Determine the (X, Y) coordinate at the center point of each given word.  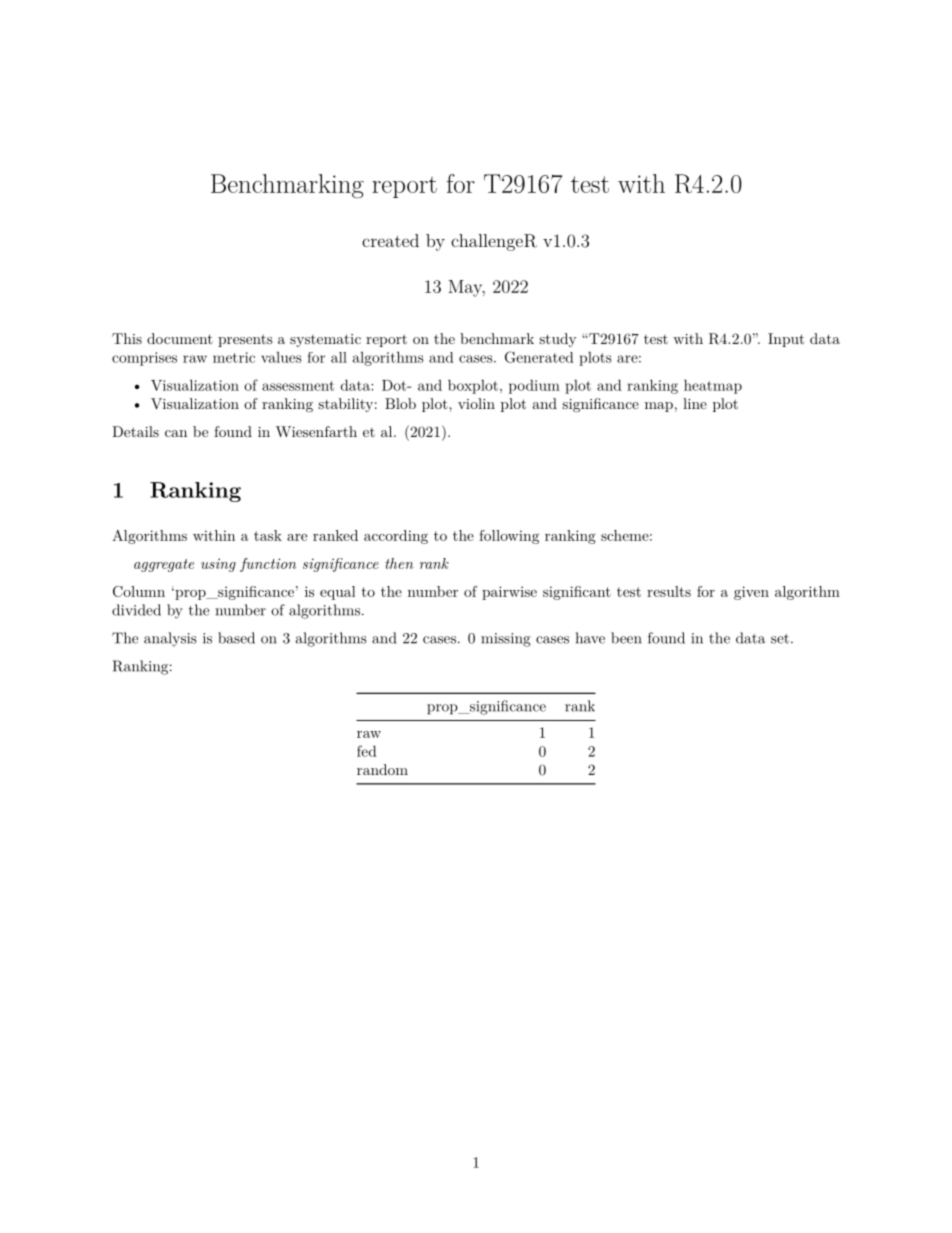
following (509, 537)
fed (367, 751)
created (390, 240)
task (268, 535)
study (558, 340)
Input (786, 340)
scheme (625, 535)
